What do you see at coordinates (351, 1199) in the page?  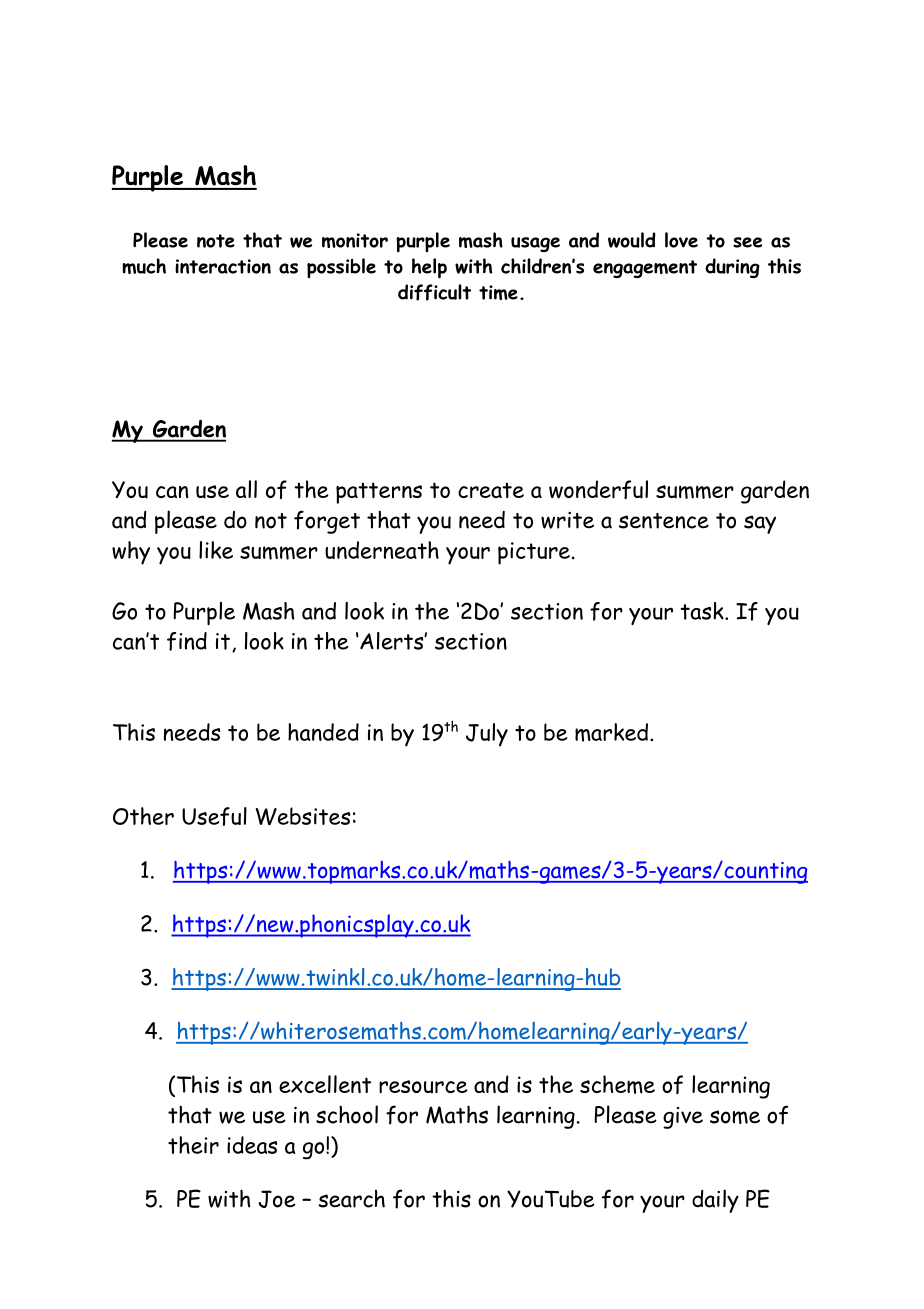 I see `search` at bounding box center [351, 1199].
